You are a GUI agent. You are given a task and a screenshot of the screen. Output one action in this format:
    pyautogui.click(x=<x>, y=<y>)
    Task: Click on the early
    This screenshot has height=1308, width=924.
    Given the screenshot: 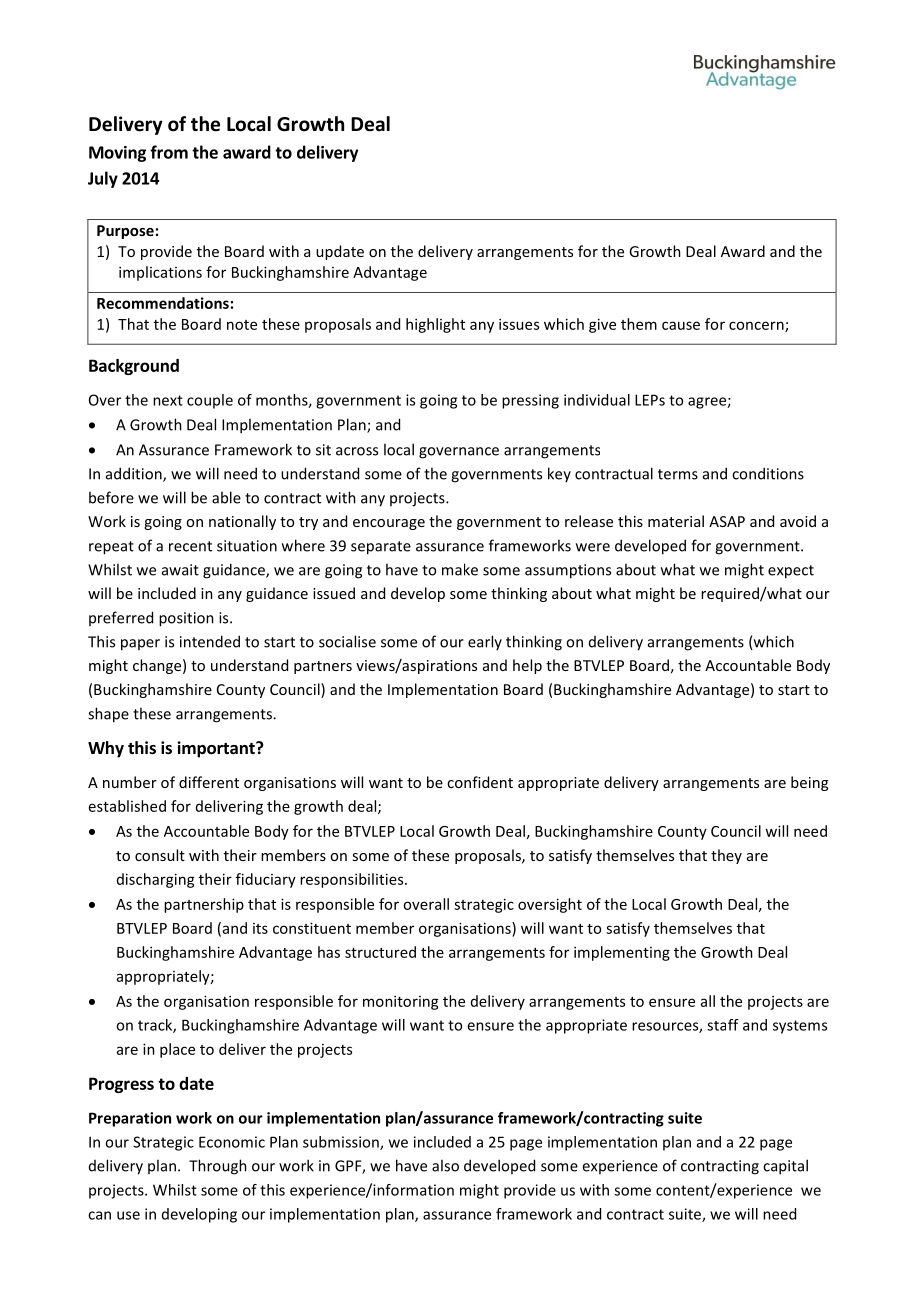 What is the action you would take?
    pyautogui.click(x=485, y=642)
